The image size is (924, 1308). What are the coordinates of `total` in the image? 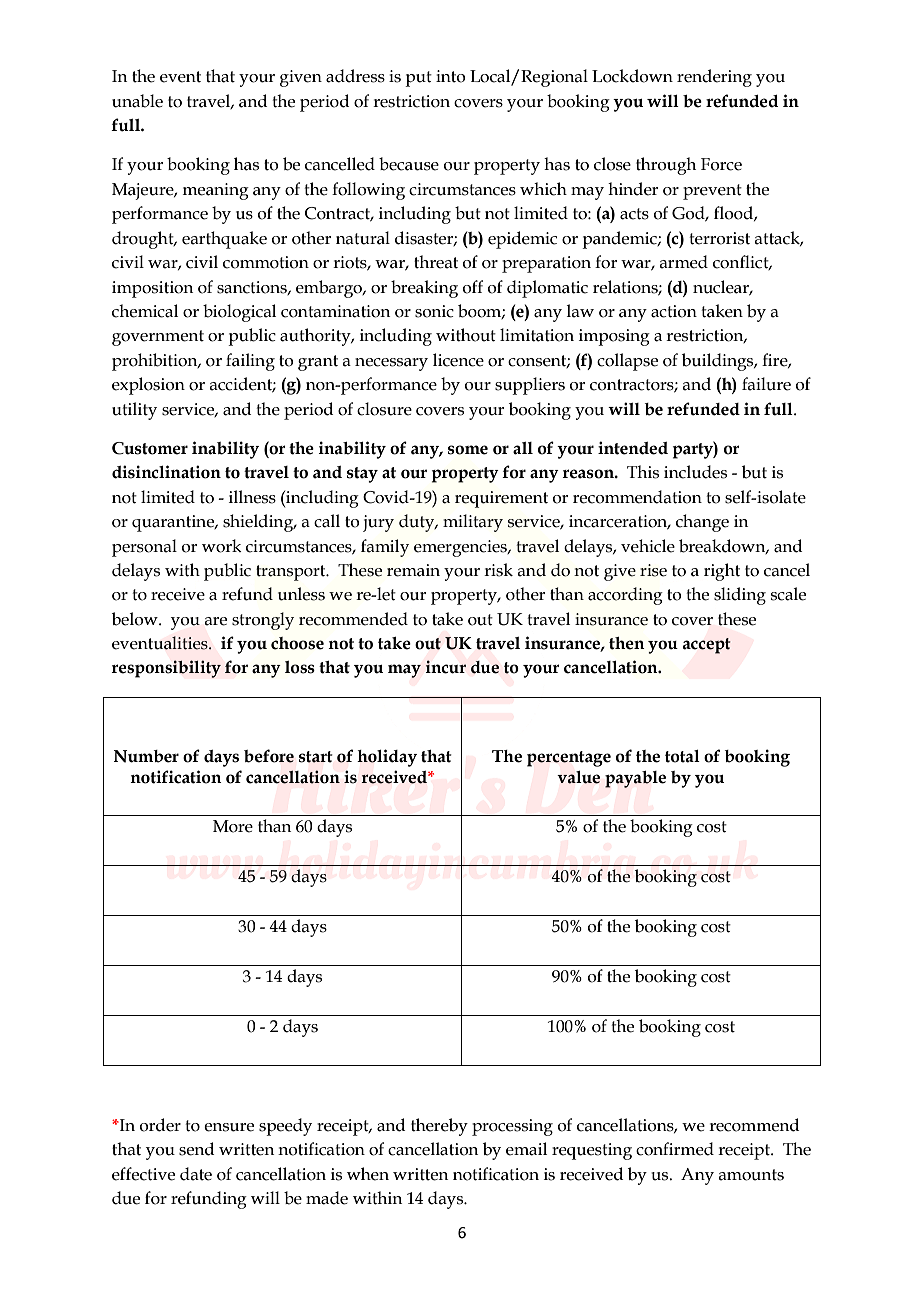 It's located at (682, 756).
